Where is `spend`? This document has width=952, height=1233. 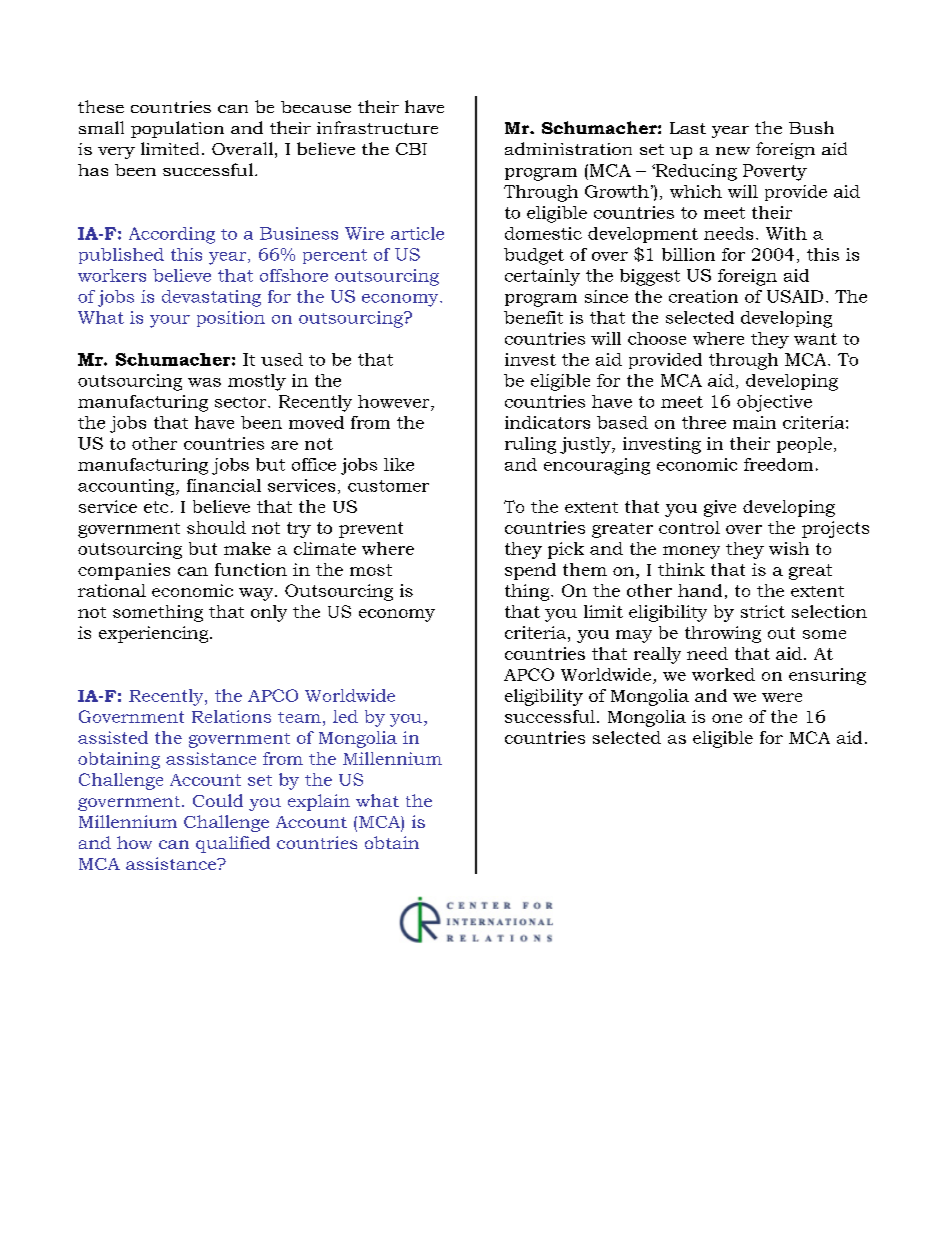 spend is located at coordinates (530, 571).
